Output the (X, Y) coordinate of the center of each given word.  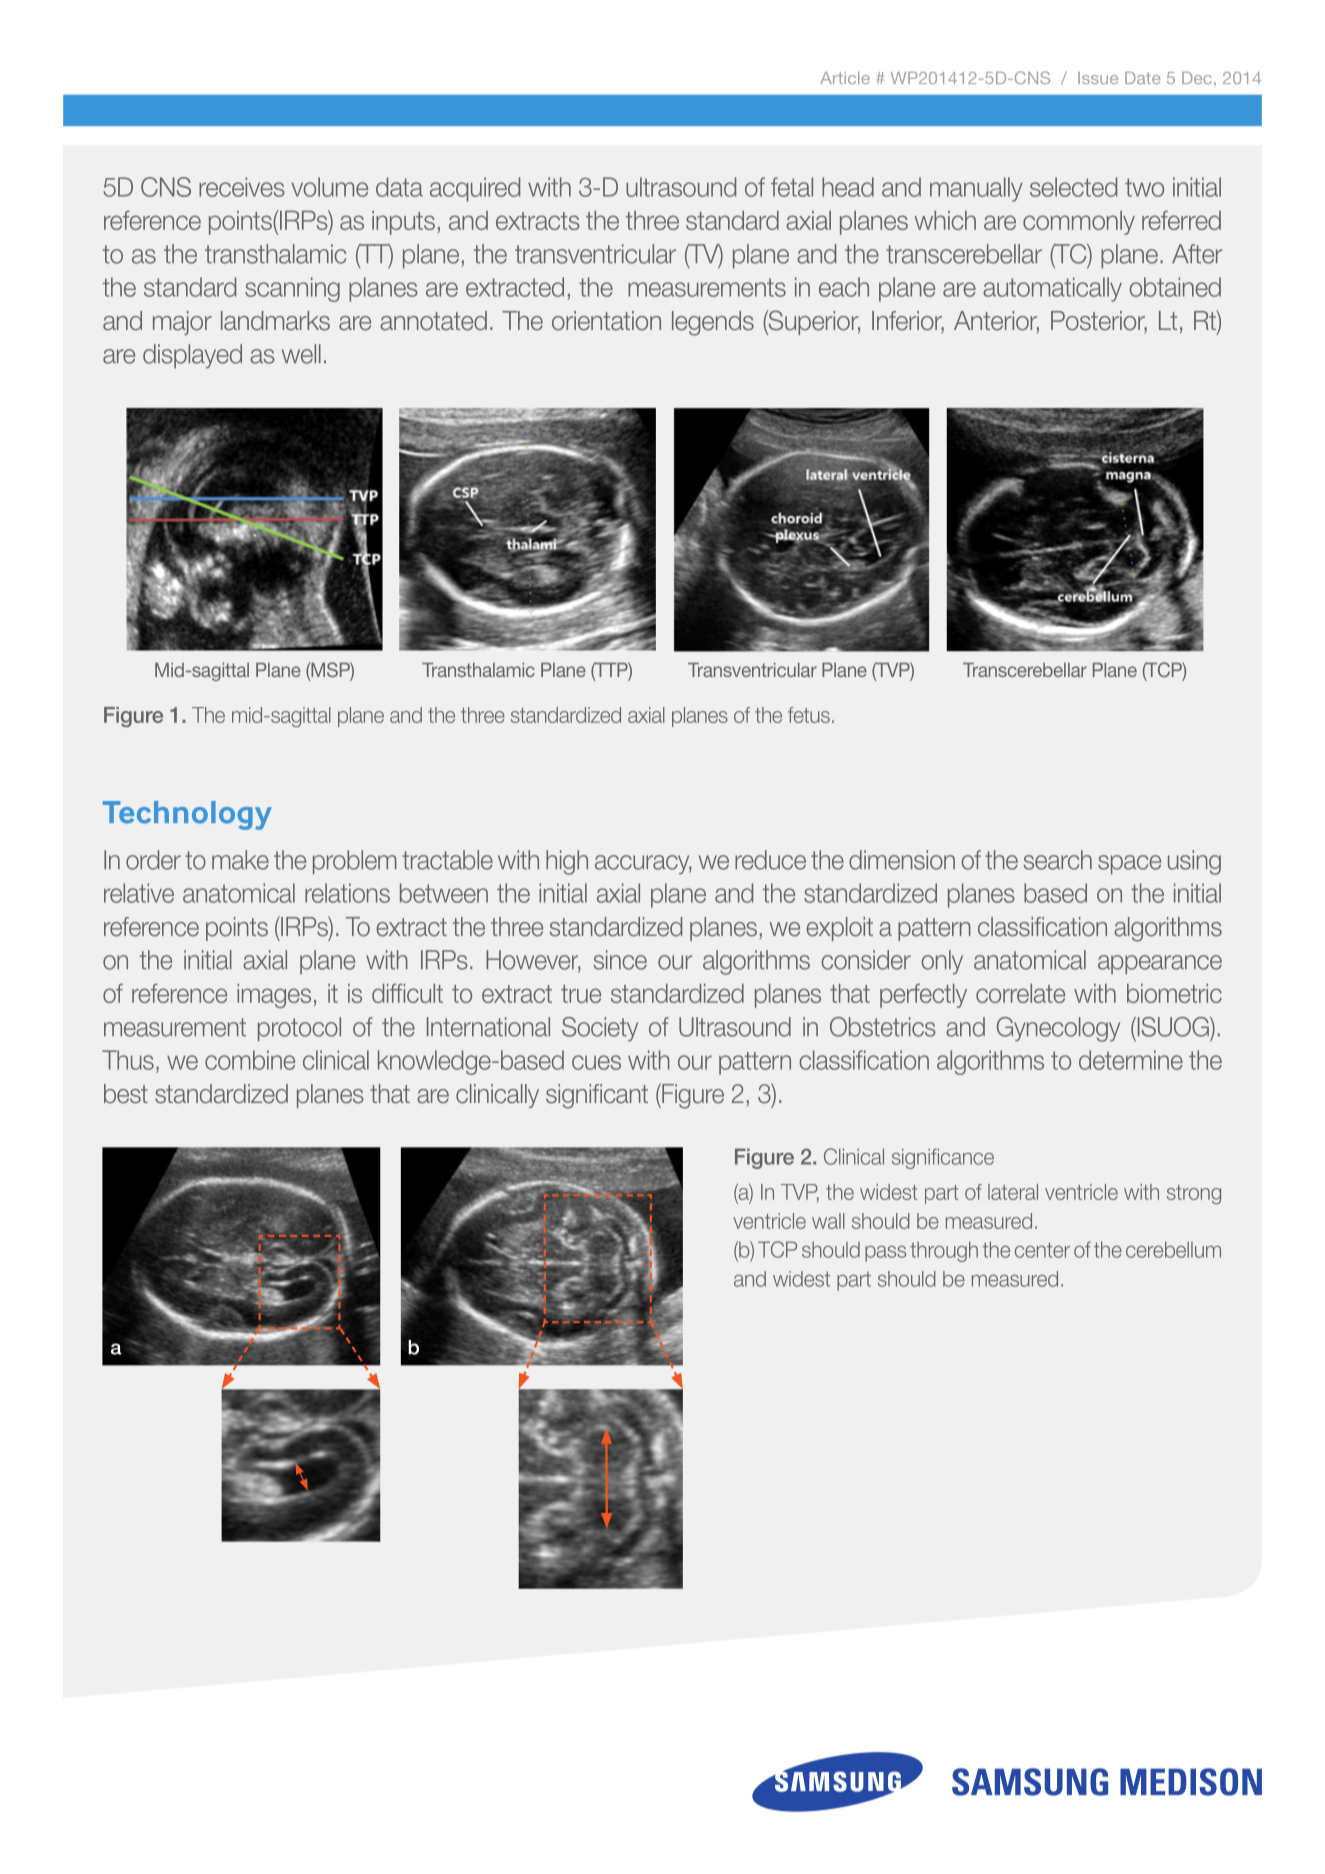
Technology (187, 815)
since (620, 960)
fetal (792, 187)
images (274, 996)
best (126, 1094)
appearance (1160, 965)
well (301, 354)
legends (713, 323)
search (1057, 860)
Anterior (996, 322)
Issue (1098, 78)
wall (828, 1221)
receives (242, 187)
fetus (809, 715)
